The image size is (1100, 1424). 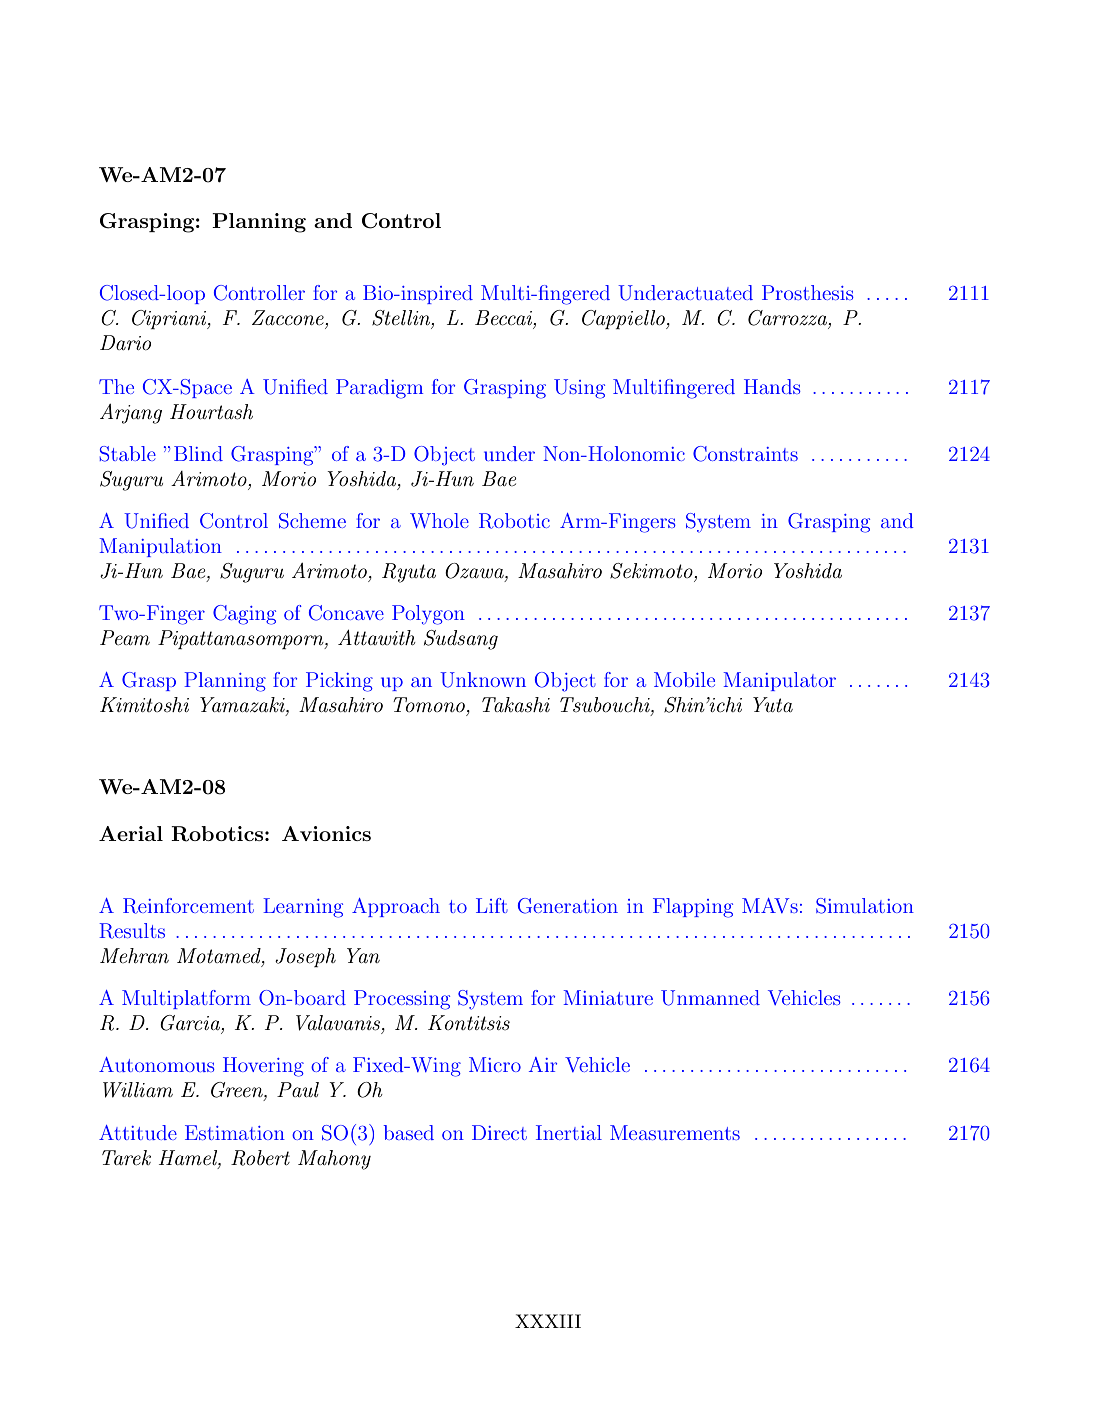 I want to click on Dario, so click(x=125, y=342).
